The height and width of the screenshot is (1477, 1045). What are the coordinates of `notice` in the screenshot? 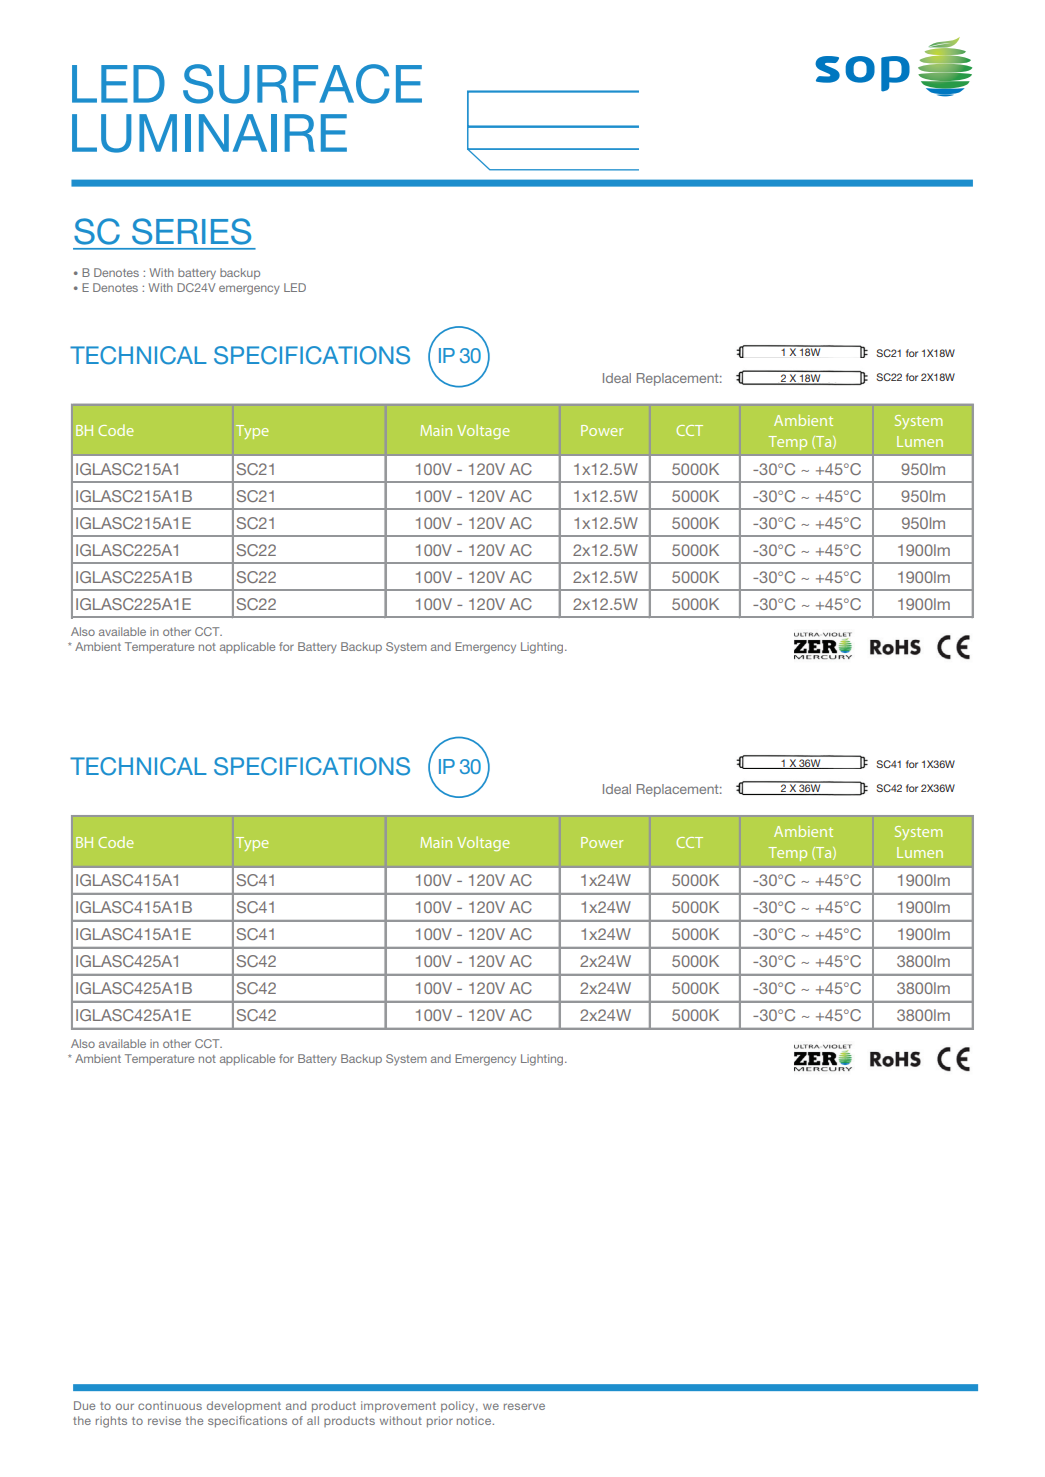 It's located at (475, 1420).
